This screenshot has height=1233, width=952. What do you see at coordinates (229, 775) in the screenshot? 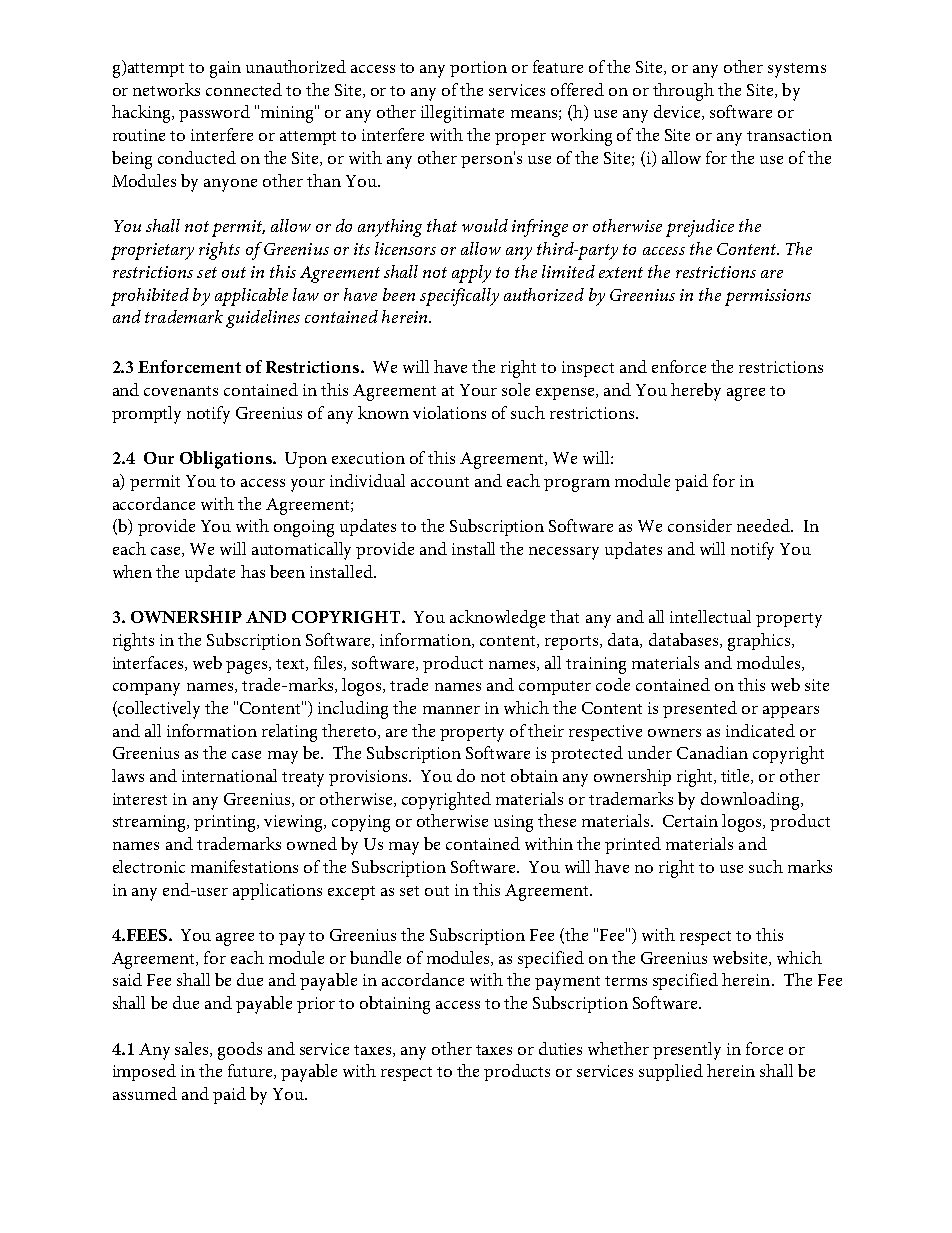
I see `international` at bounding box center [229, 775].
